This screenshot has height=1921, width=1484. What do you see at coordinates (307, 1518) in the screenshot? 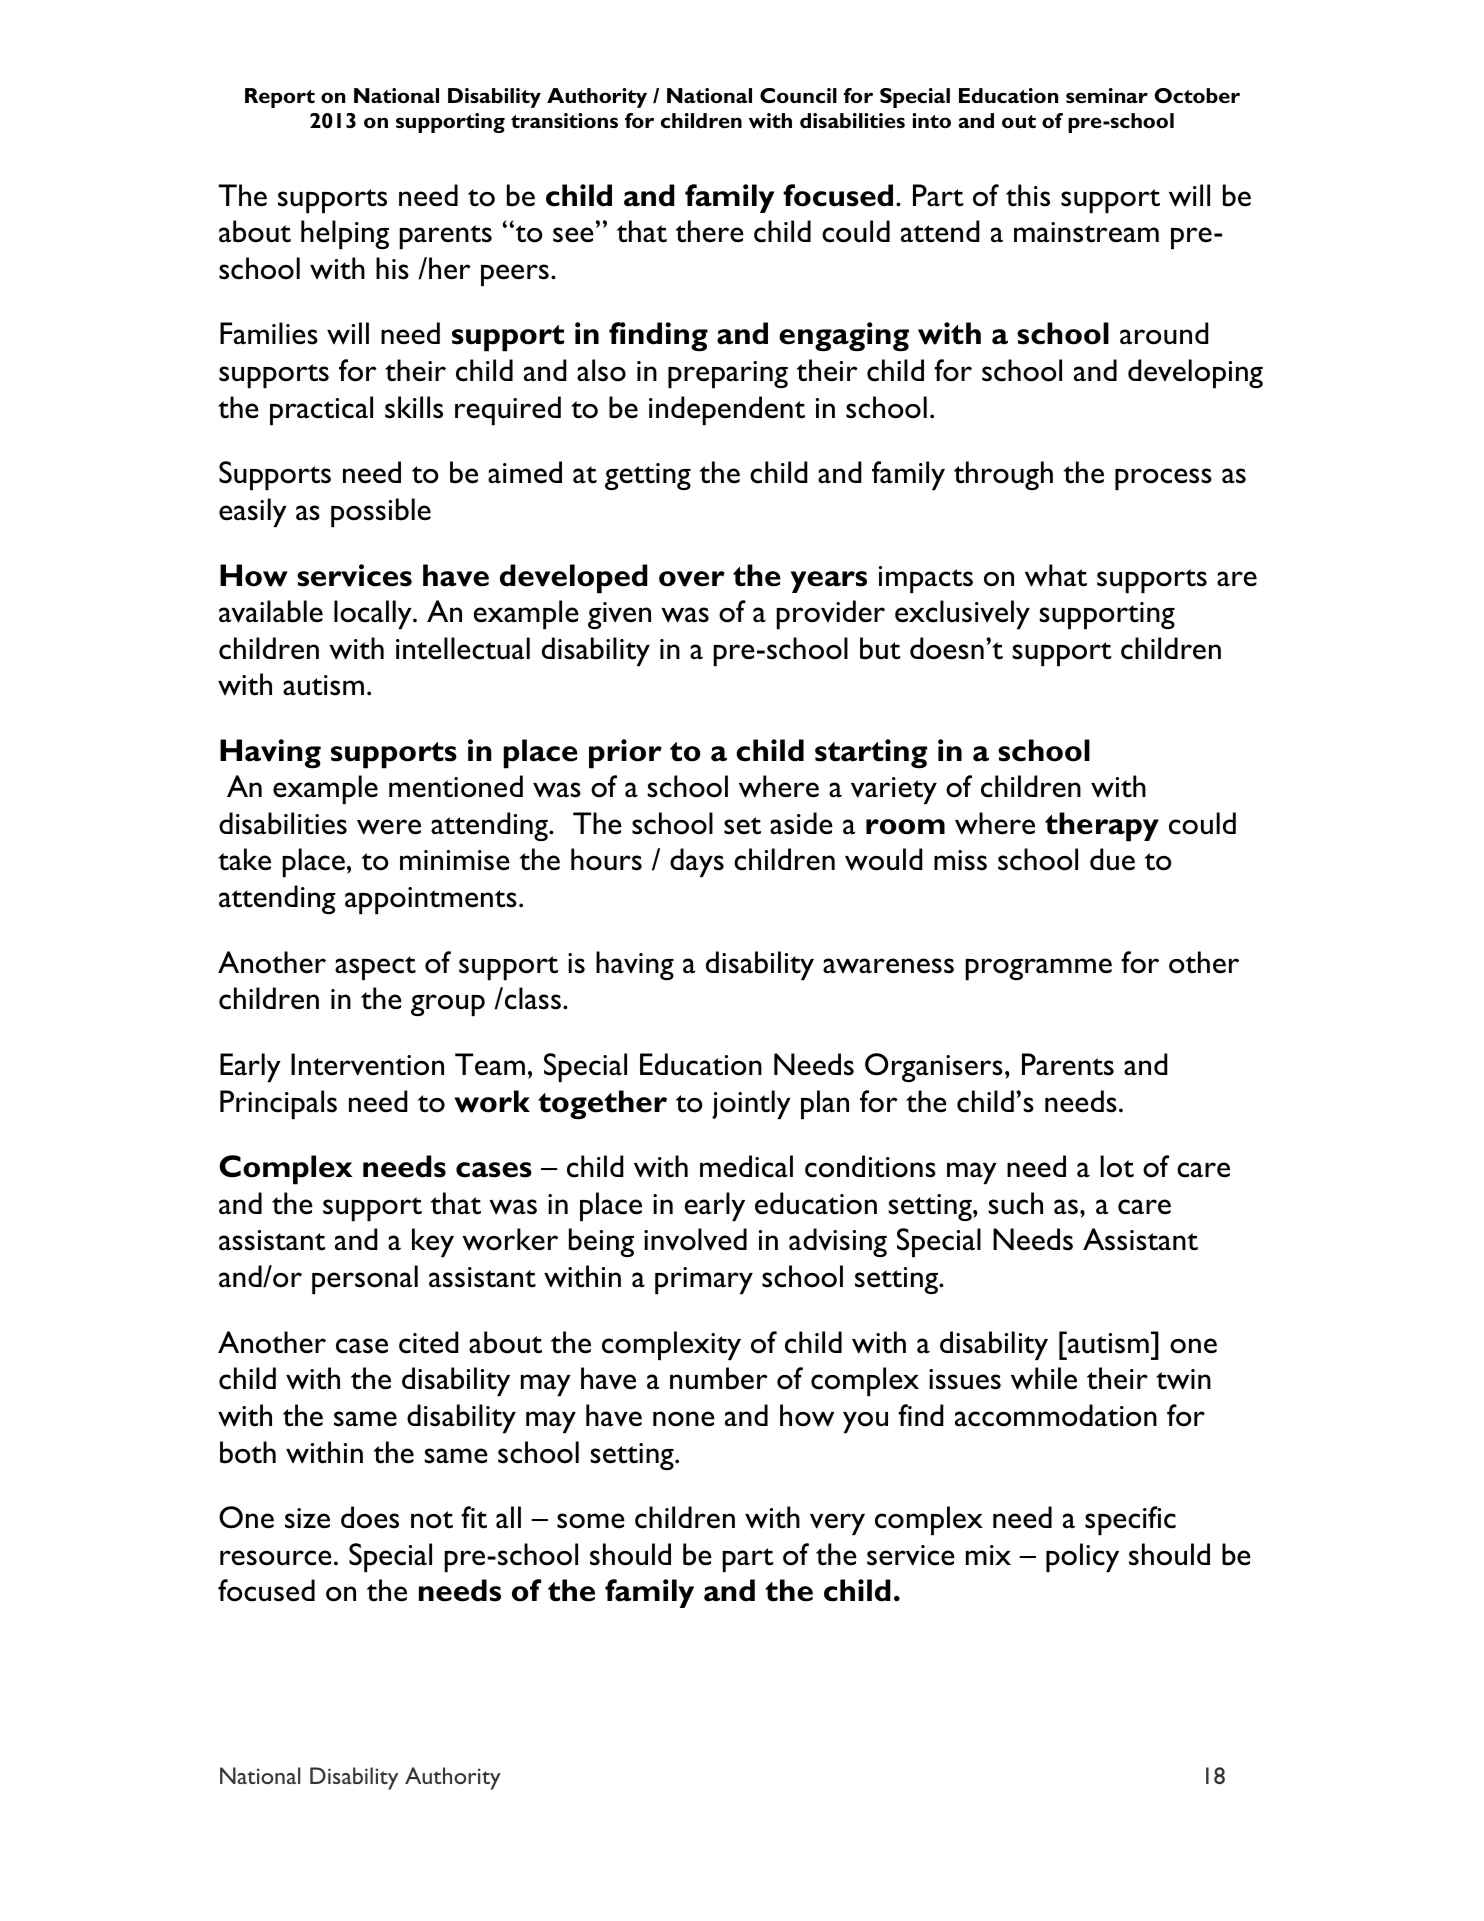
I see `size` at bounding box center [307, 1518].
